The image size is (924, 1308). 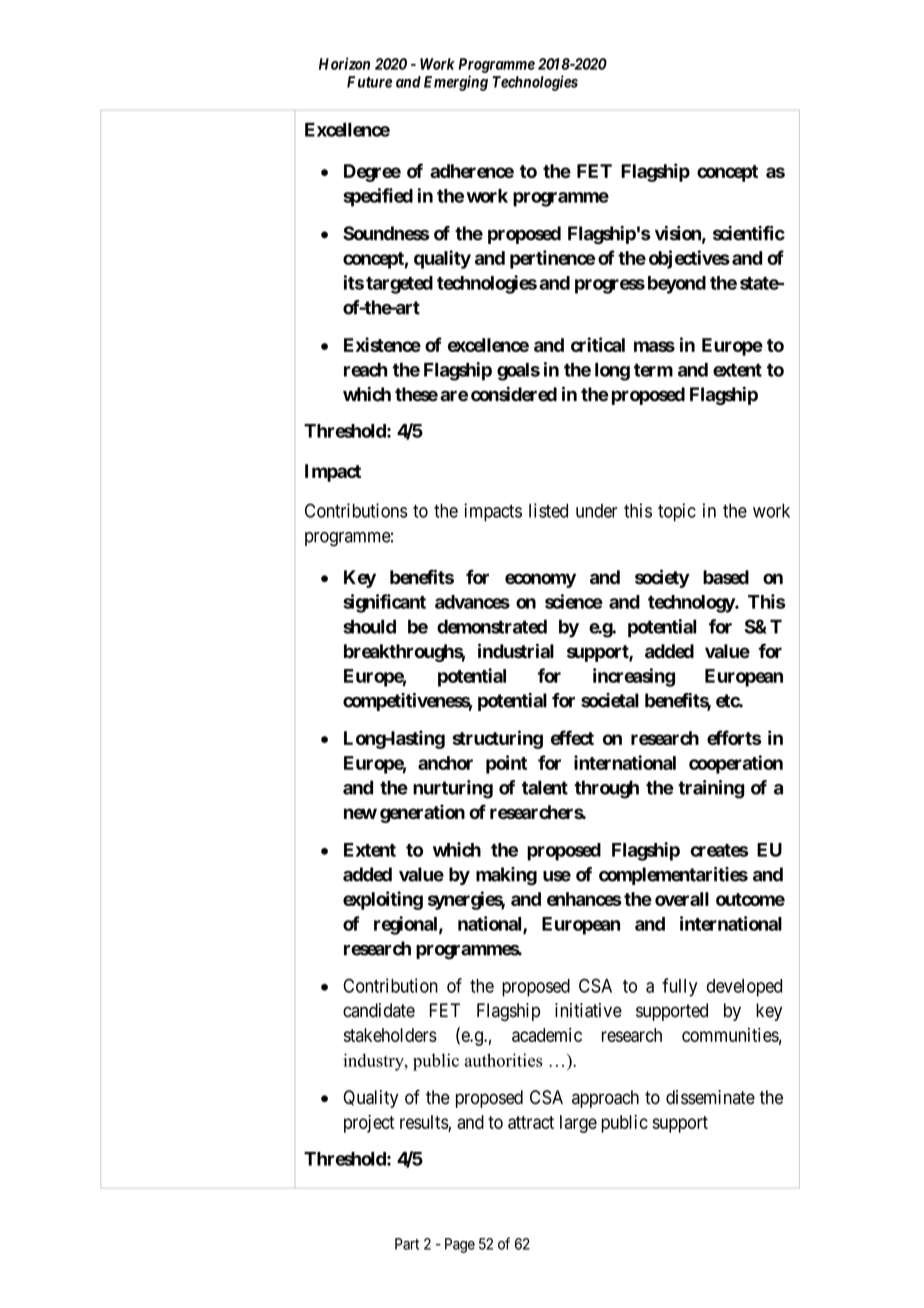 I want to click on Future, so click(x=369, y=82).
